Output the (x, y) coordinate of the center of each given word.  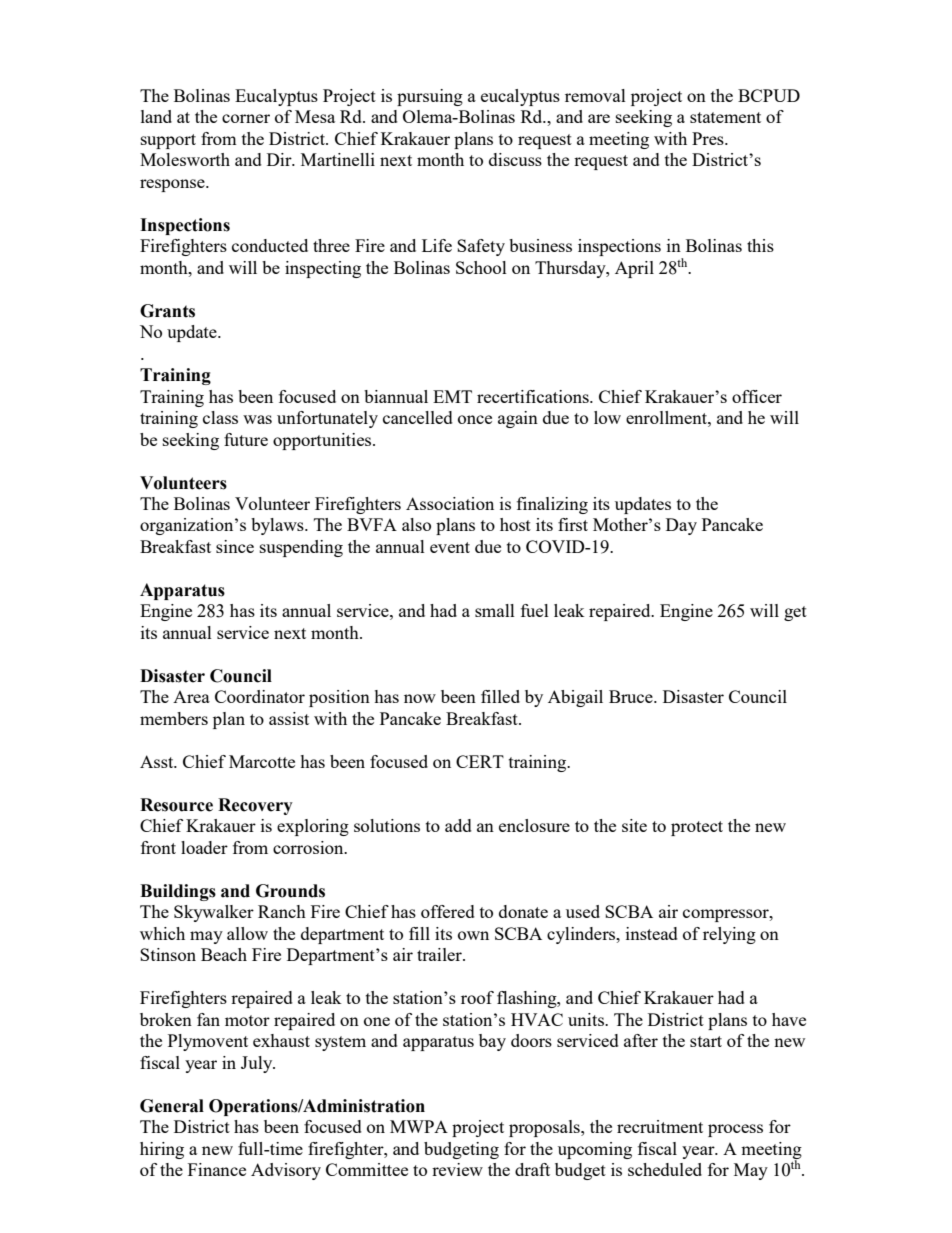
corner (246, 118)
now (420, 698)
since (235, 546)
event (450, 547)
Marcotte (262, 761)
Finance (217, 1169)
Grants (167, 311)
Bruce (632, 696)
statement (725, 117)
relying (729, 935)
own (473, 935)
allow (247, 933)
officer (757, 396)
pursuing (430, 97)
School (481, 267)
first (573, 524)
